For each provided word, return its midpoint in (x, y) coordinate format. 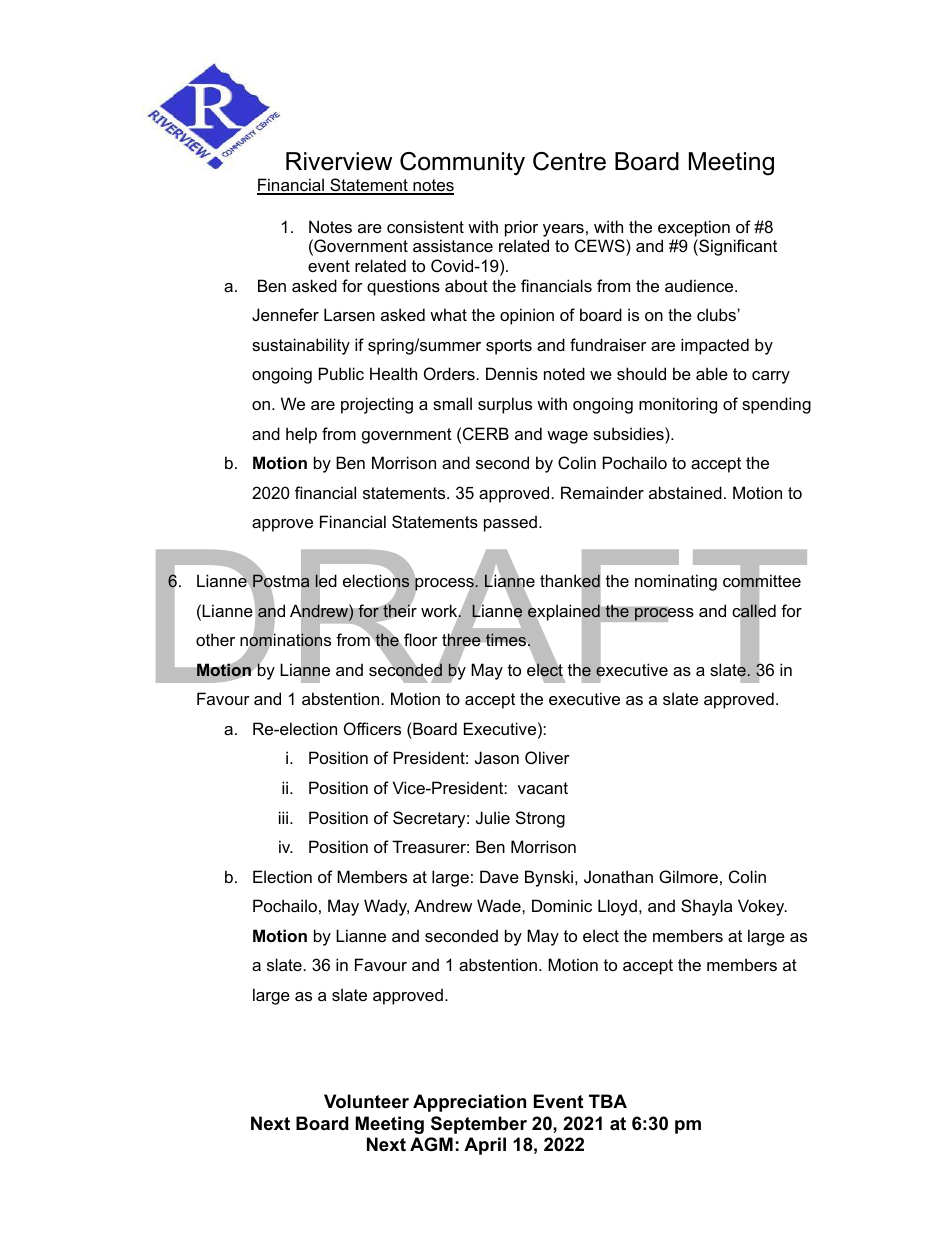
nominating (676, 582)
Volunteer (366, 1101)
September (479, 1125)
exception (694, 228)
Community (462, 164)
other (215, 639)
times (507, 639)
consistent (425, 226)
